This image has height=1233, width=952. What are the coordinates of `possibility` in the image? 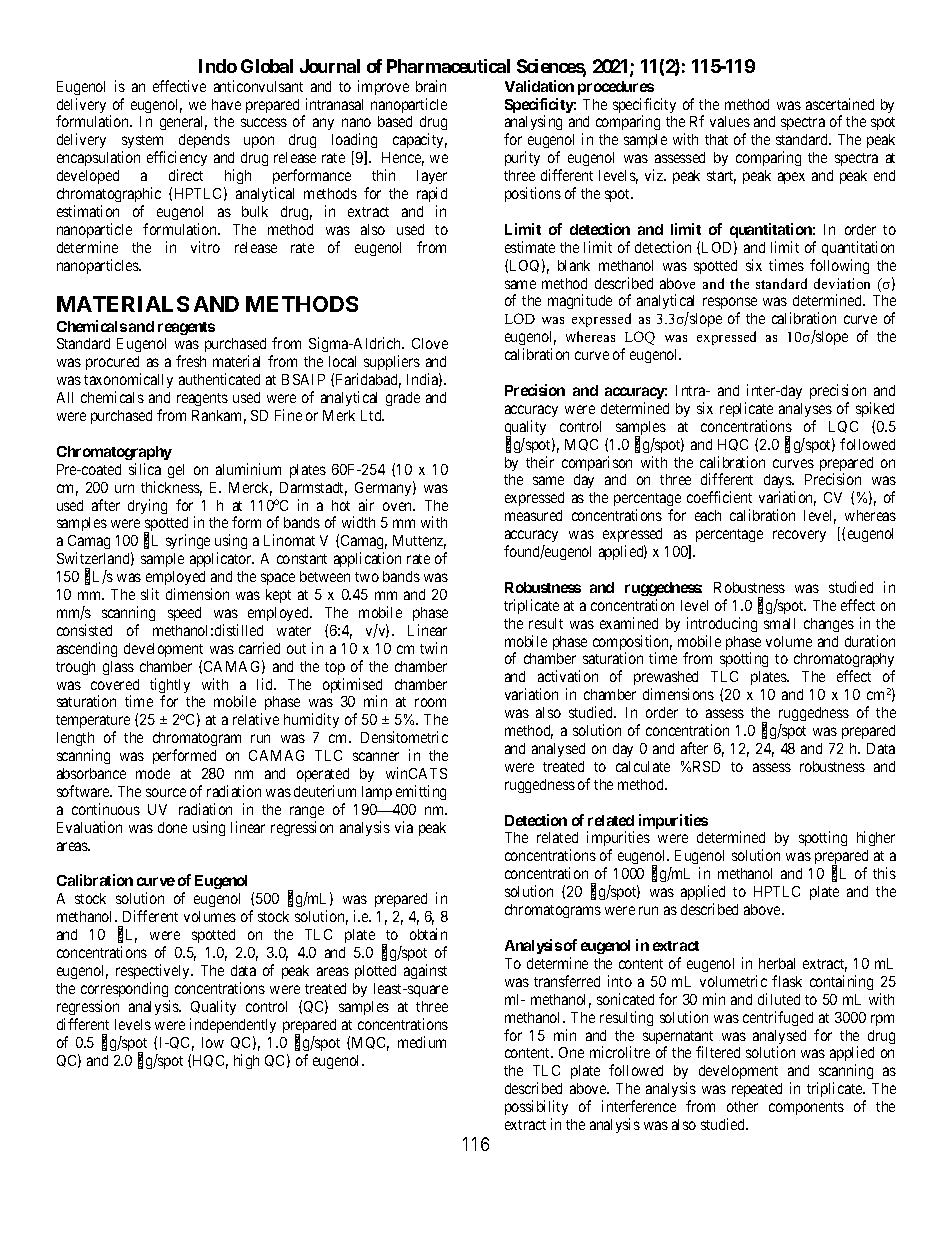 It's located at (536, 1107).
